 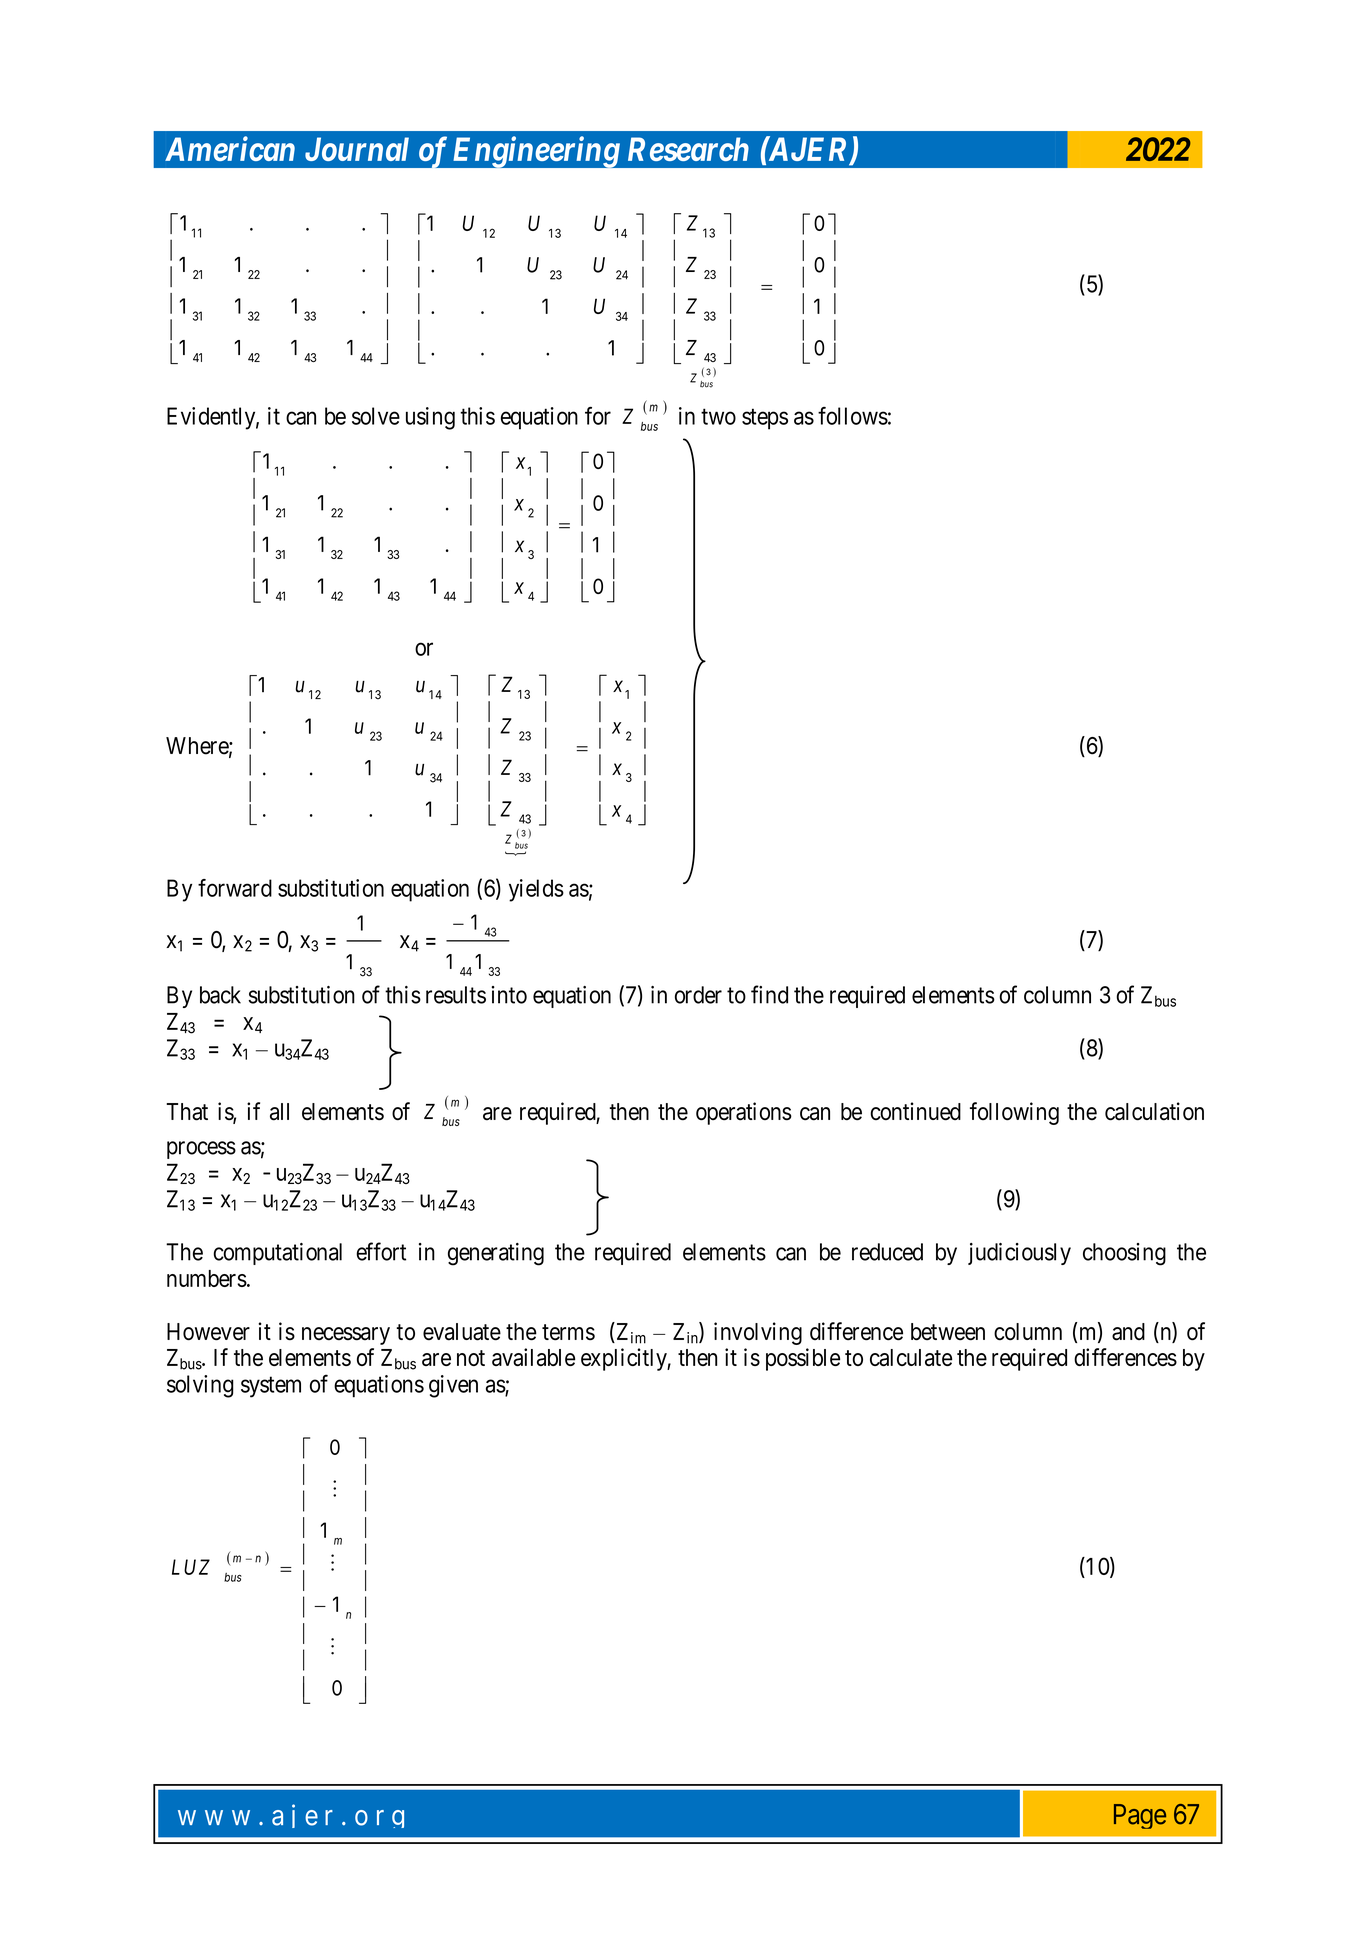 What do you see at coordinates (220, 995) in the screenshot?
I see `back` at bounding box center [220, 995].
